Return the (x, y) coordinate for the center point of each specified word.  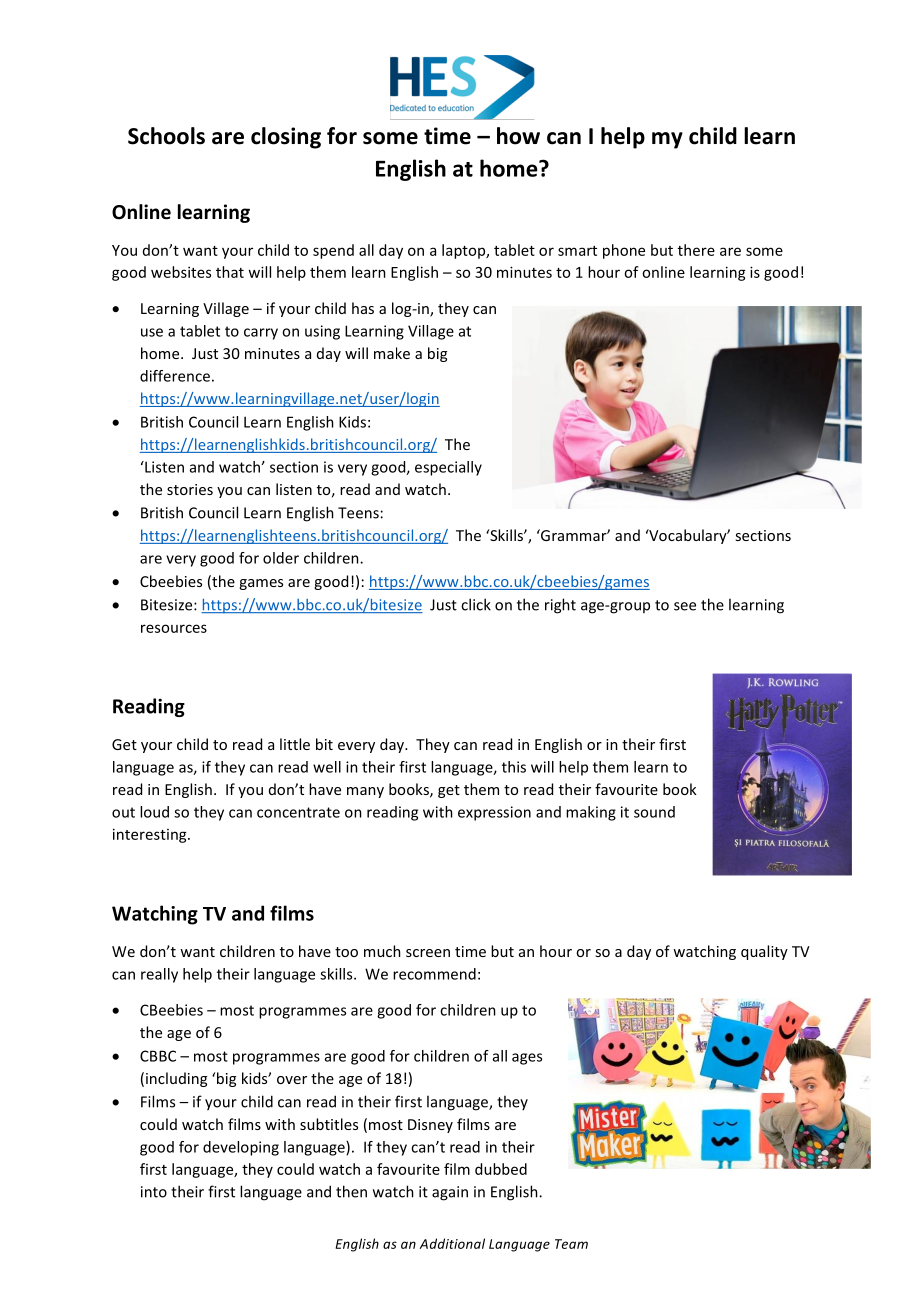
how (518, 136)
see (685, 606)
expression (494, 813)
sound (654, 812)
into (154, 1192)
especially (448, 468)
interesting (151, 835)
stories (190, 489)
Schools (166, 136)
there (696, 250)
